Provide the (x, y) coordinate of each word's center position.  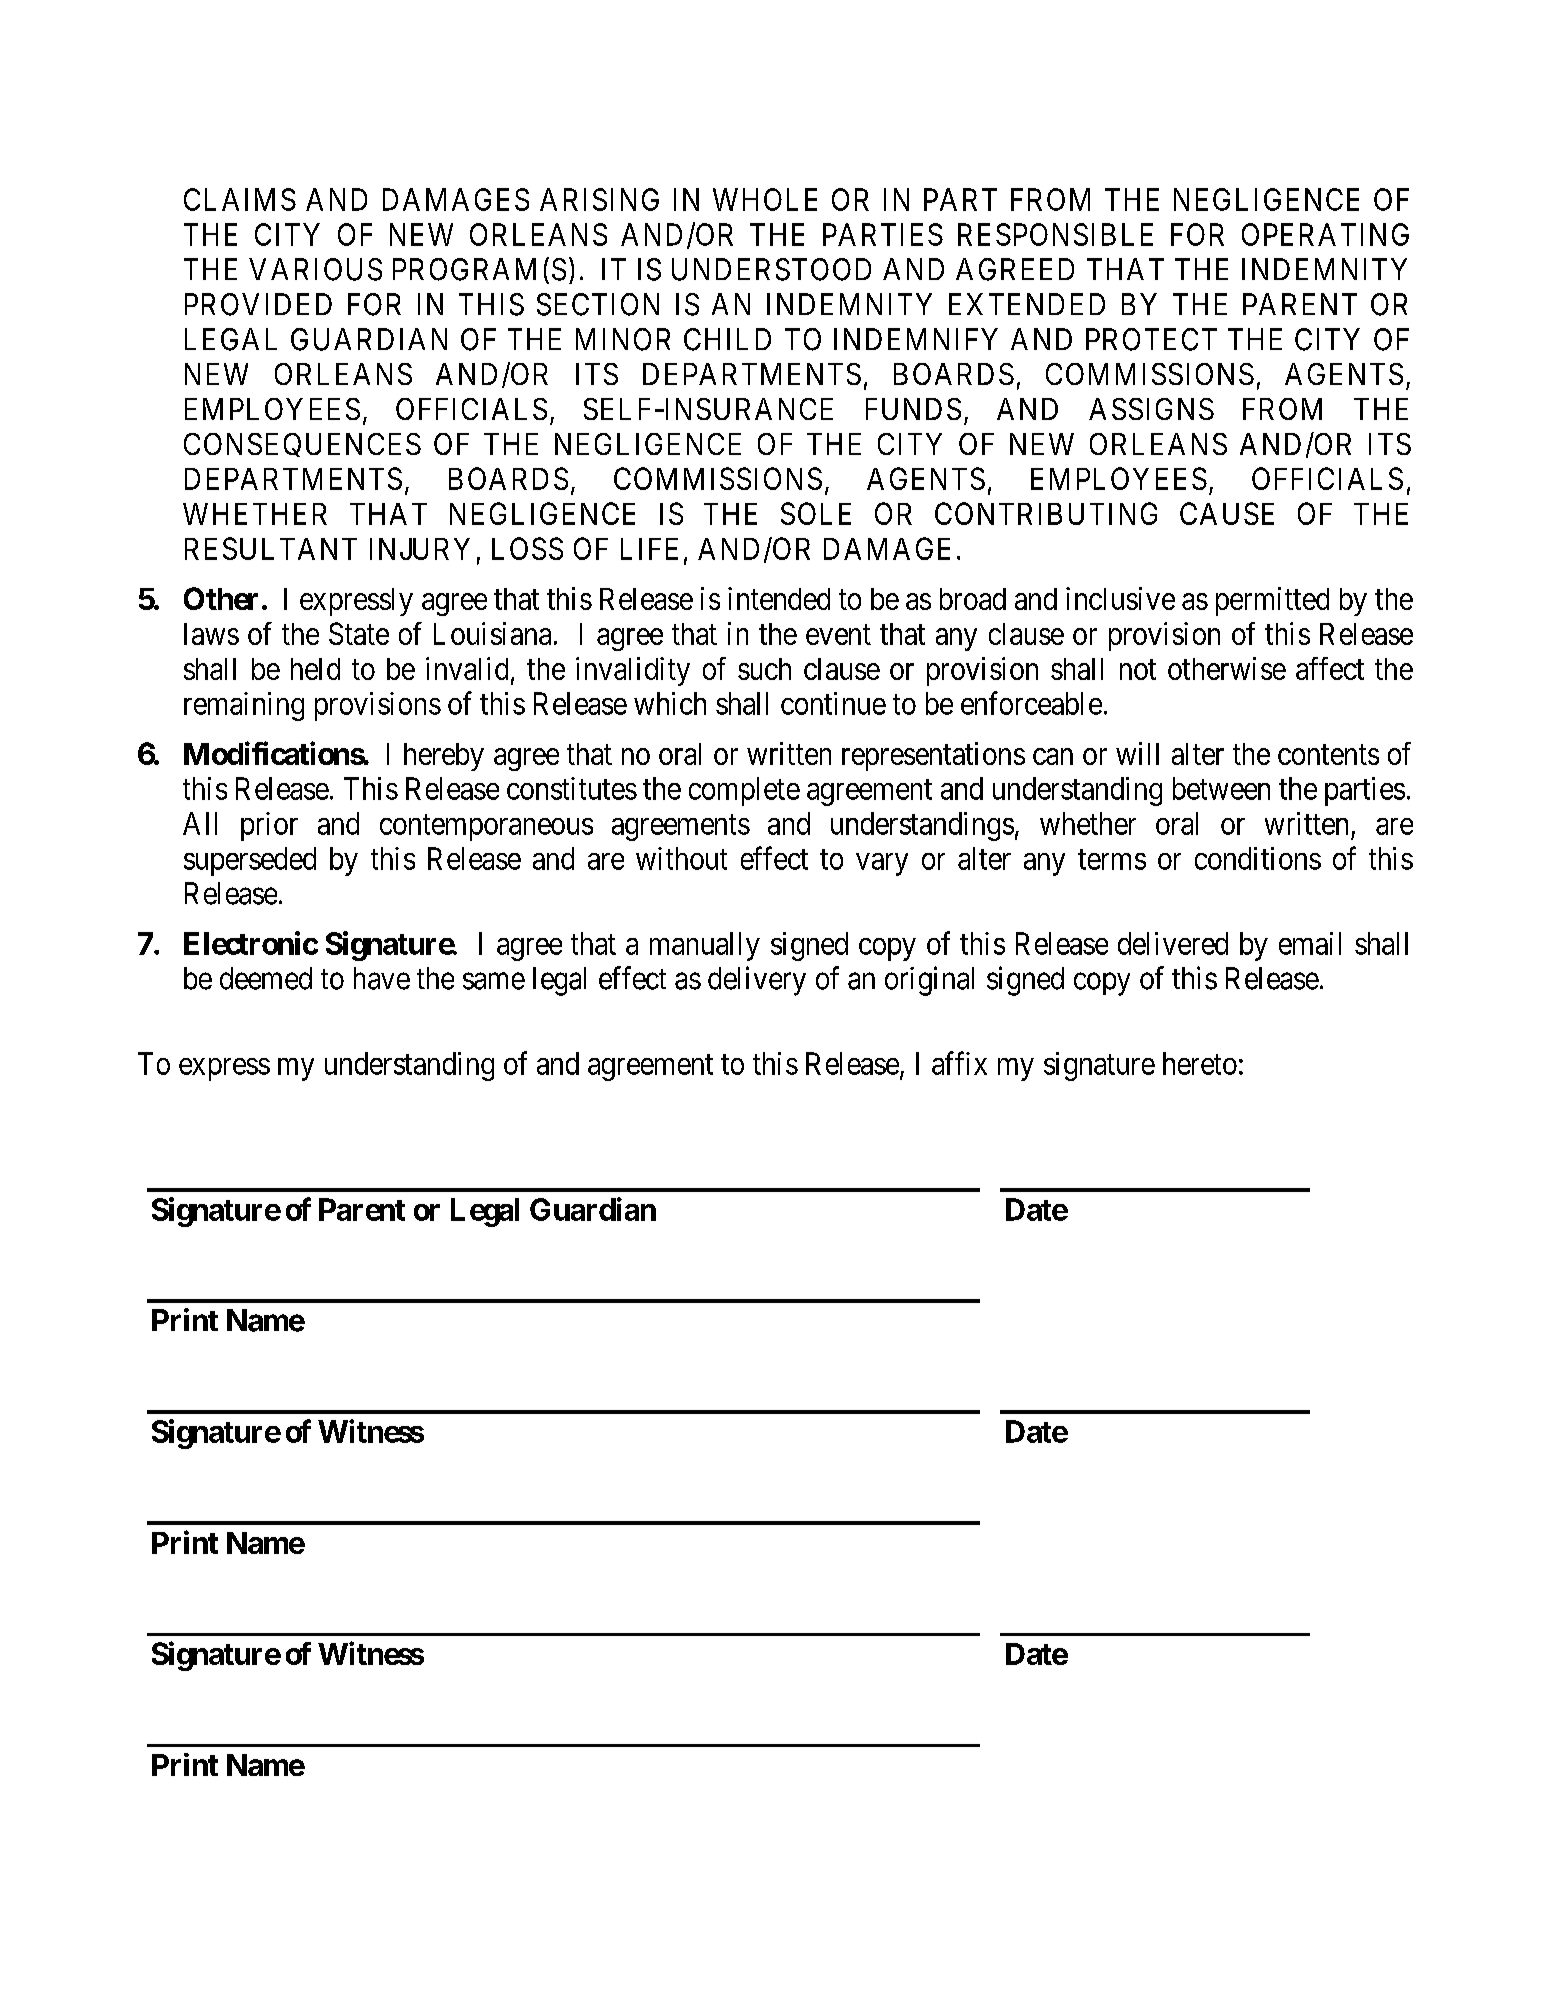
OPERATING (1325, 234)
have (382, 978)
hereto (1200, 1063)
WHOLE (765, 199)
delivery (757, 981)
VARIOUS (315, 269)
